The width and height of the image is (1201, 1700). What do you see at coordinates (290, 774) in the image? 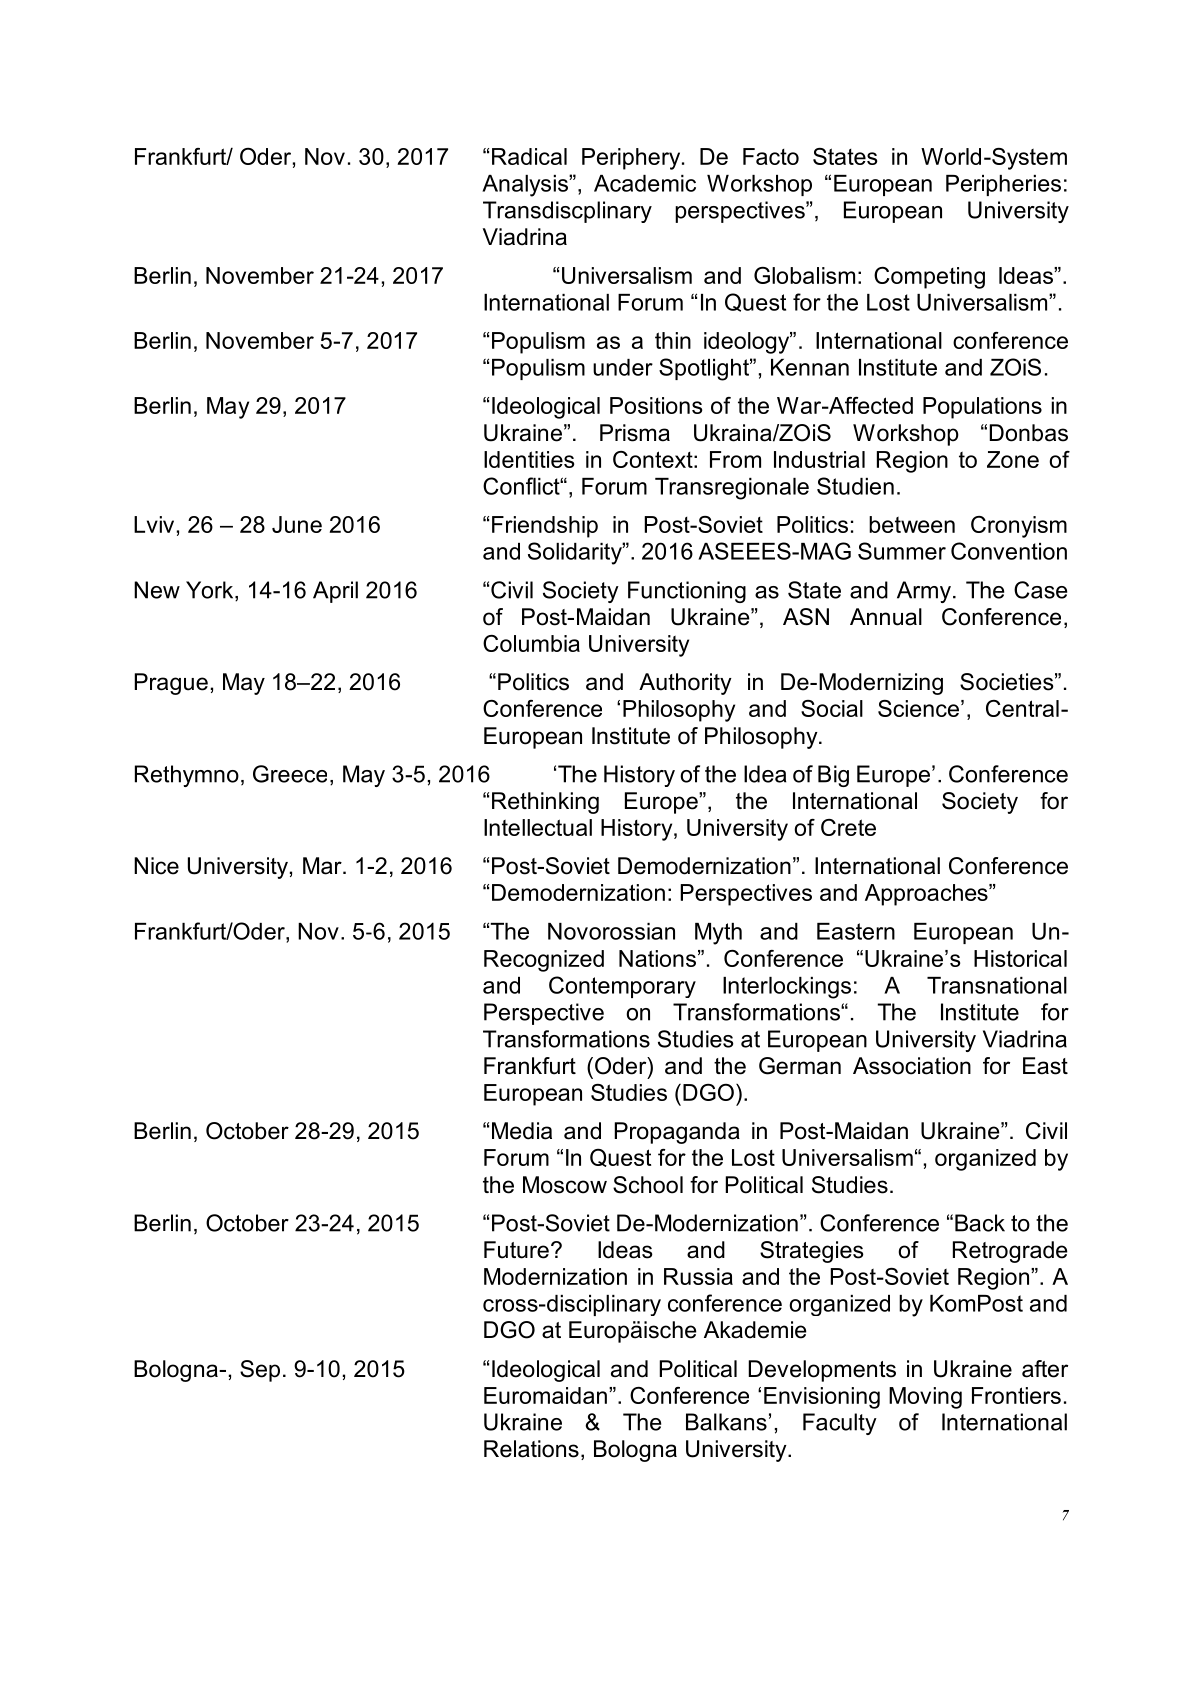
I see `Greece` at bounding box center [290, 774].
